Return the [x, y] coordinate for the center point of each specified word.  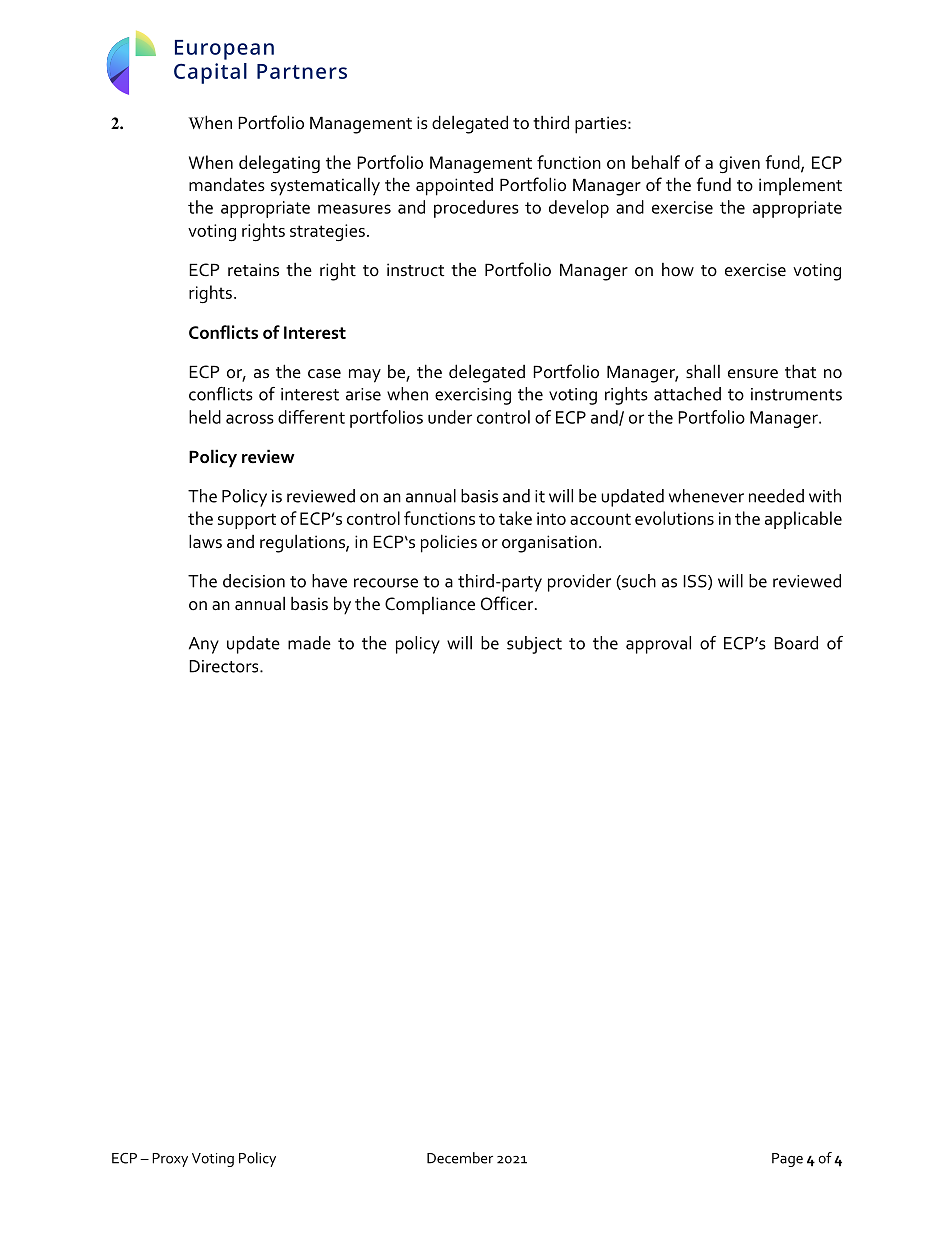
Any [204, 645]
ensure [753, 374]
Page [787, 1160]
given [739, 164]
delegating [279, 164]
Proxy [170, 1160]
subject [534, 645]
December [460, 1158]
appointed [454, 187]
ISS [696, 582]
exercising [473, 396]
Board [796, 643]
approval [658, 645]
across [250, 419]
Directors [225, 666]
